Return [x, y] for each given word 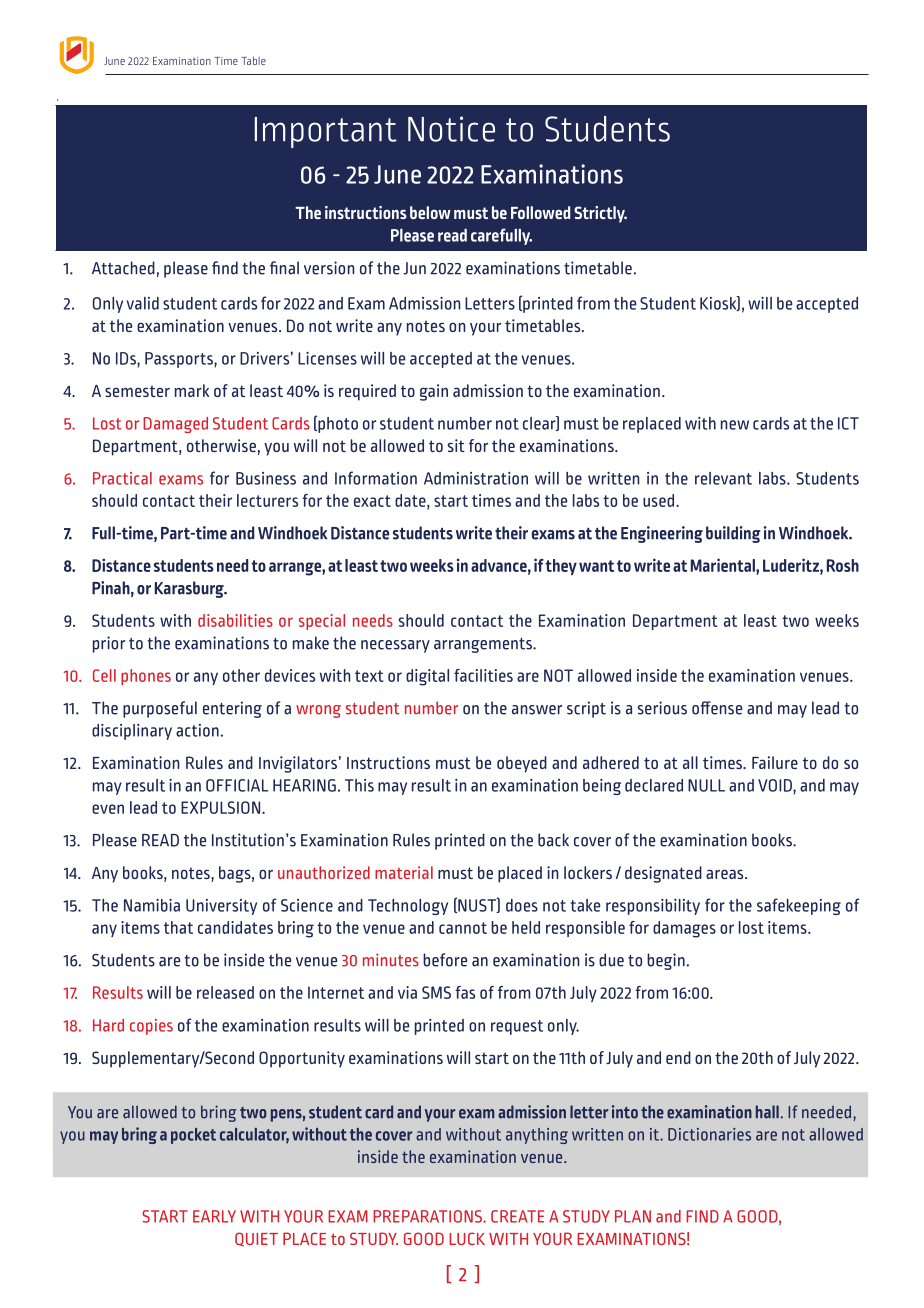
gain [434, 392]
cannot [463, 928]
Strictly [600, 214]
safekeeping [799, 906]
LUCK [467, 1238]
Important [326, 132]
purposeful [160, 709]
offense [717, 708]
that [178, 927]
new [735, 425]
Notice [451, 129]
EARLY [214, 1216]
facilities [483, 675]
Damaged [175, 425]
